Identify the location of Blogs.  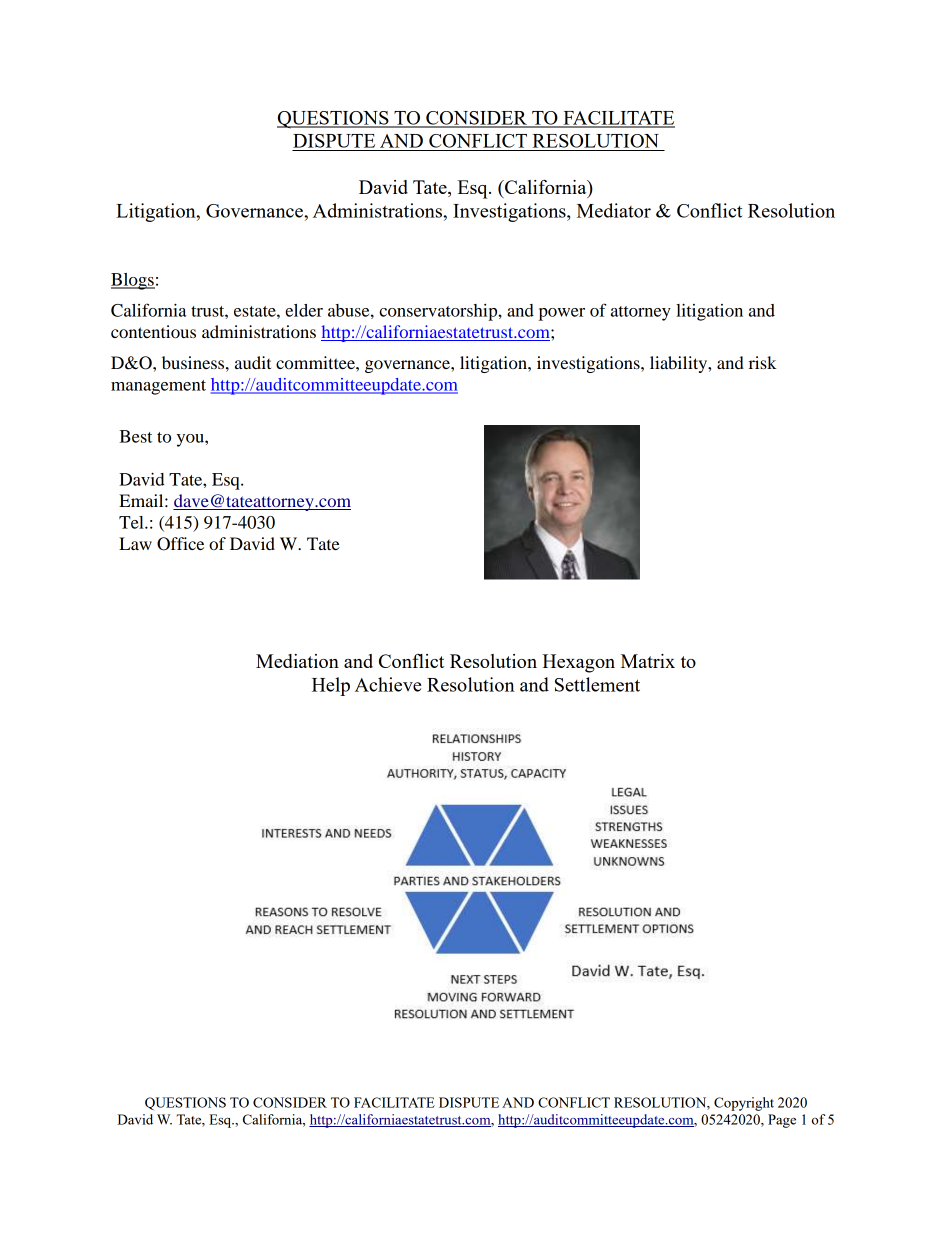
(133, 281).
